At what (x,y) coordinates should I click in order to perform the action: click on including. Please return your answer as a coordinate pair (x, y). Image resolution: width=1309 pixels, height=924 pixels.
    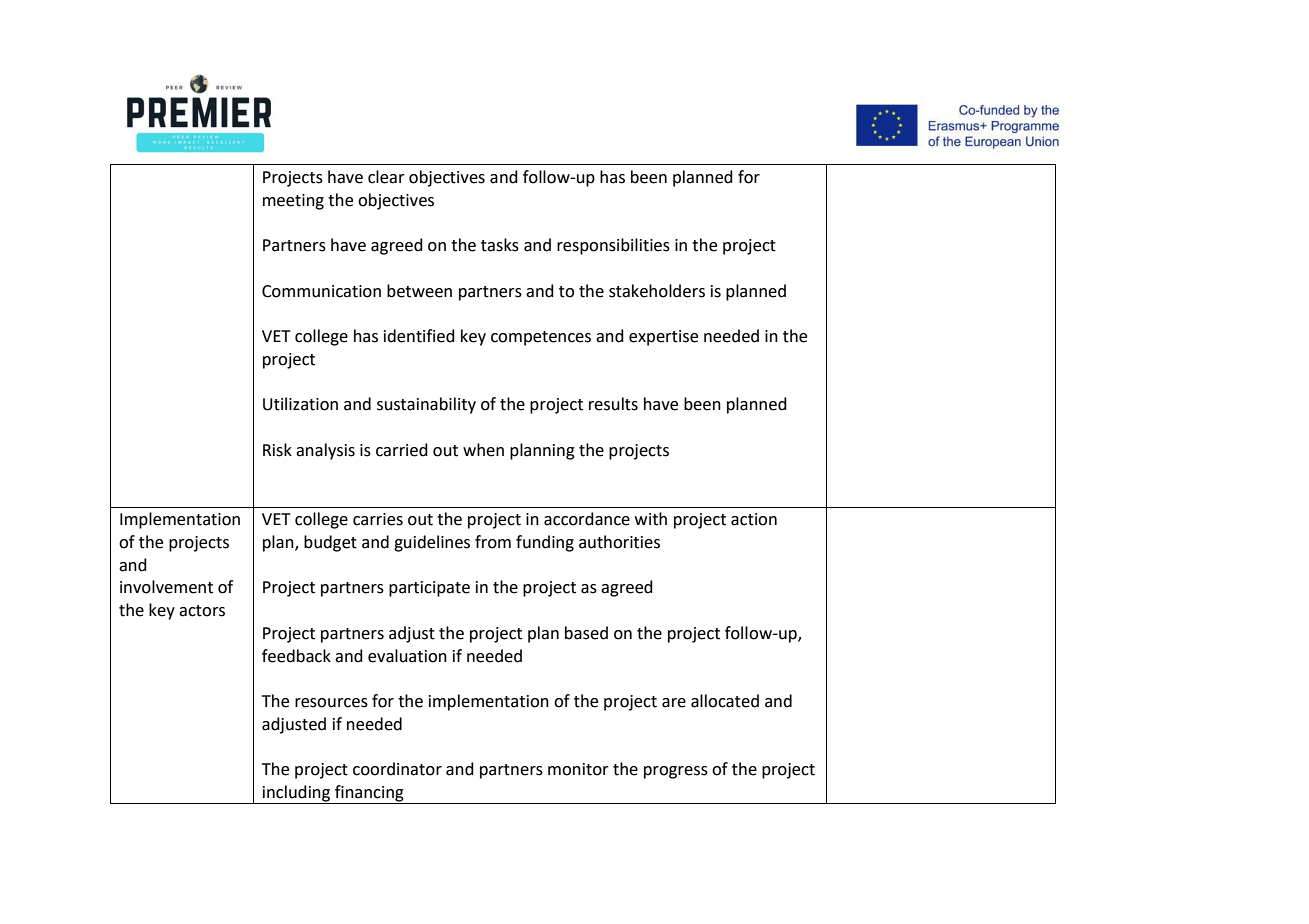
    Looking at the image, I should click on (296, 794).
